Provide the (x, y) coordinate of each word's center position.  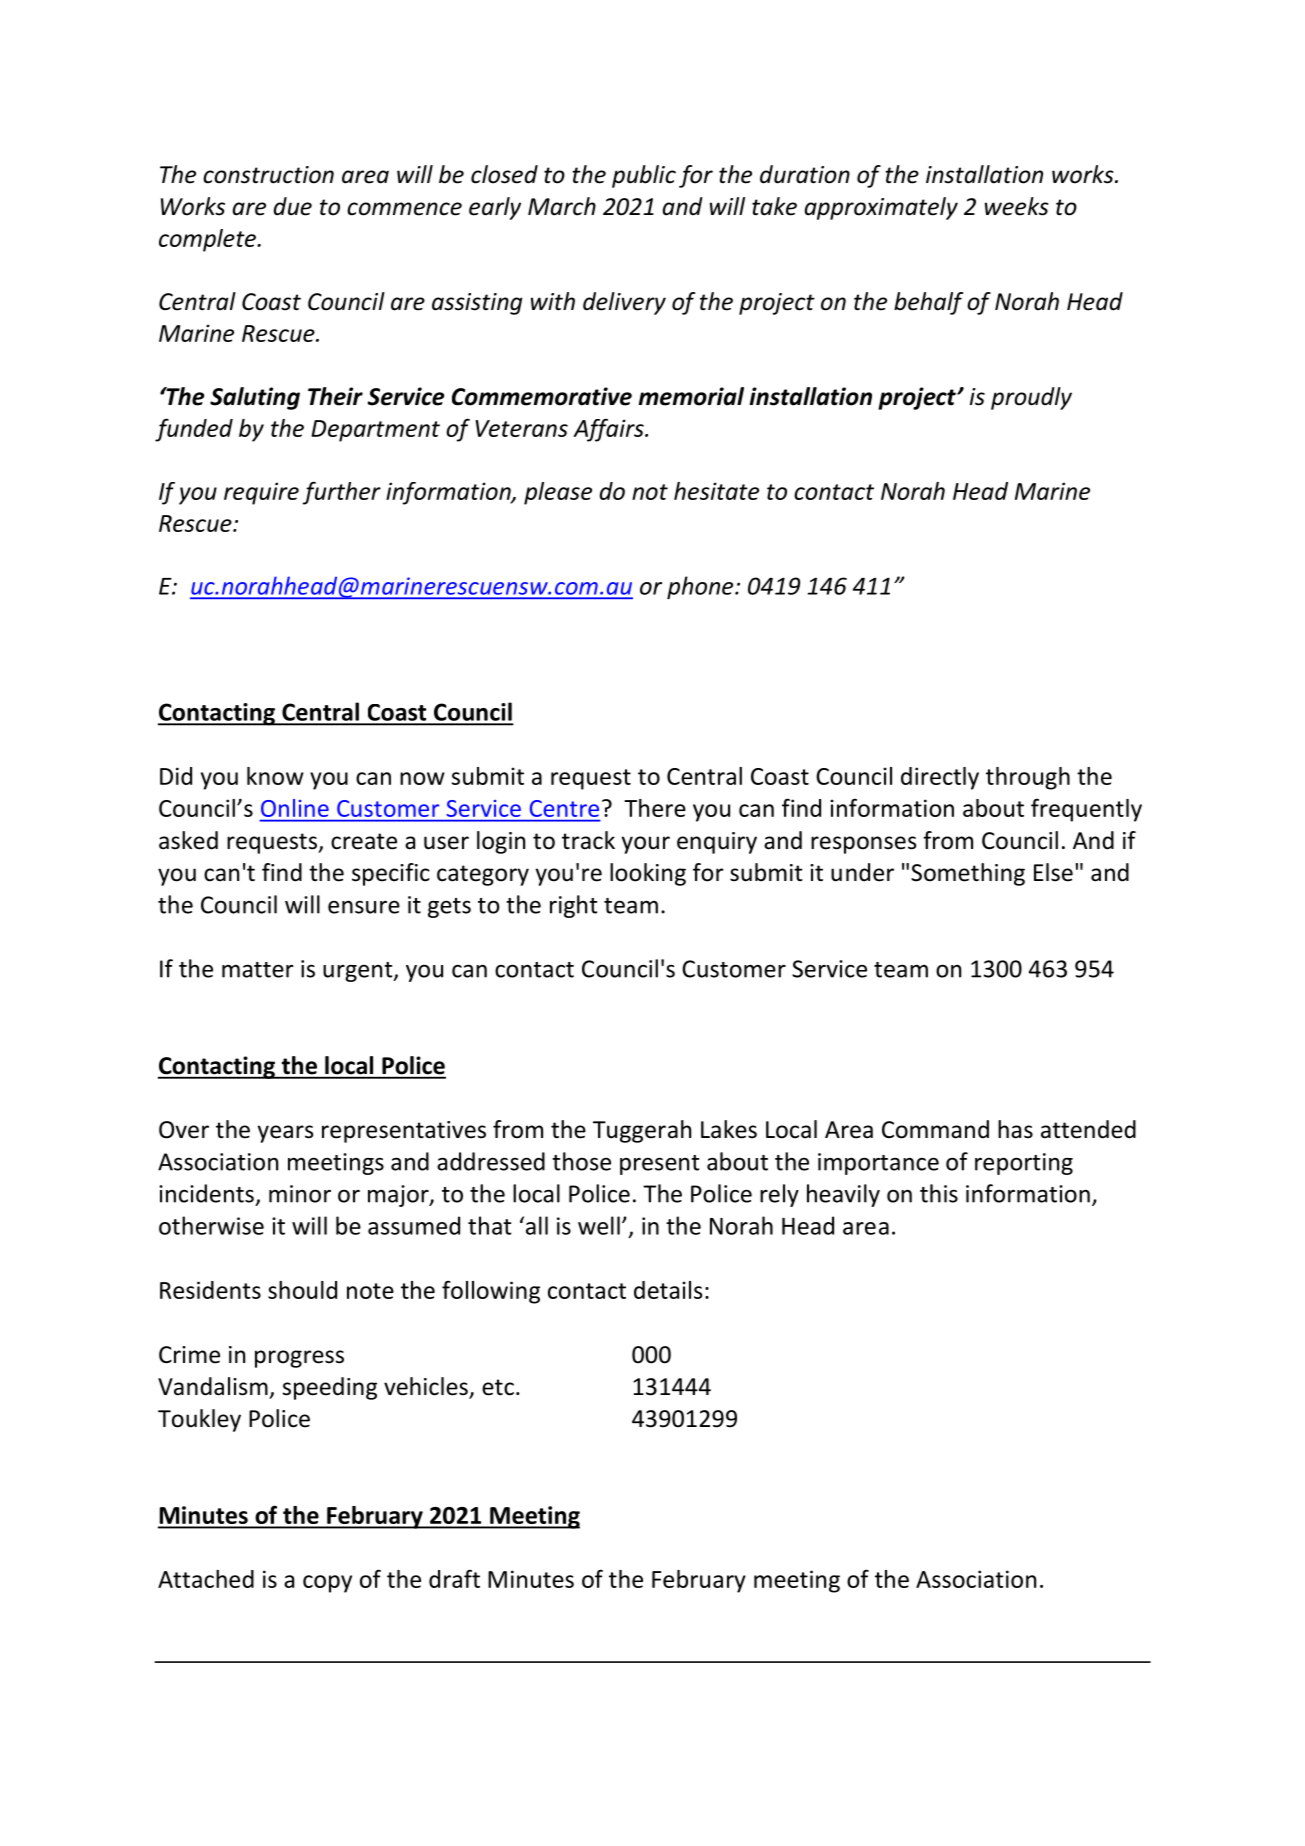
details (668, 1290)
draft (454, 1578)
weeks (1017, 206)
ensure (364, 907)
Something (968, 874)
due (293, 206)
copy (327, 1584)
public (644, 176)
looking (648, 874)
